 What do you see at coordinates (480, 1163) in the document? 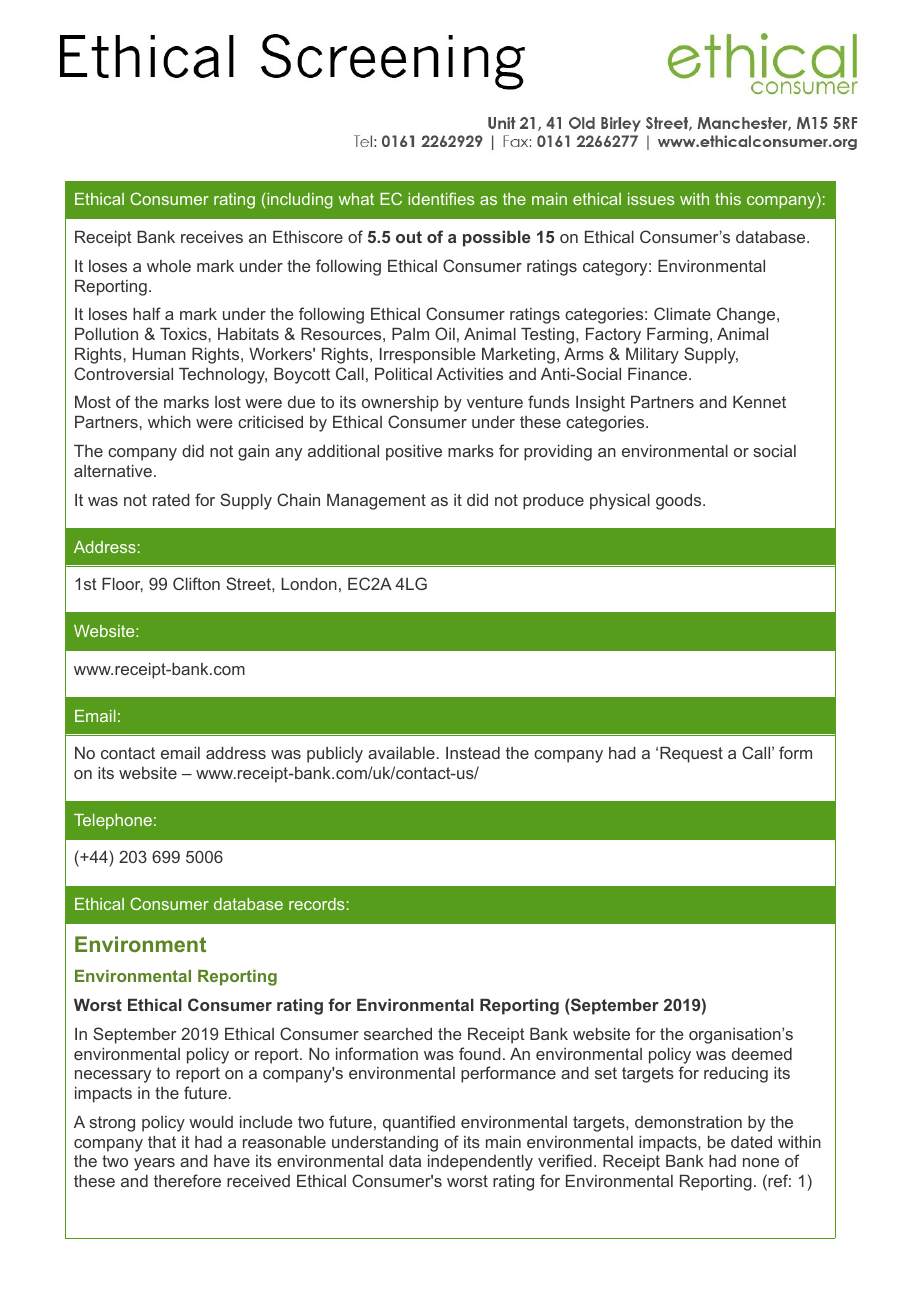
I see `independently` at bounding box center [480, 1163].
